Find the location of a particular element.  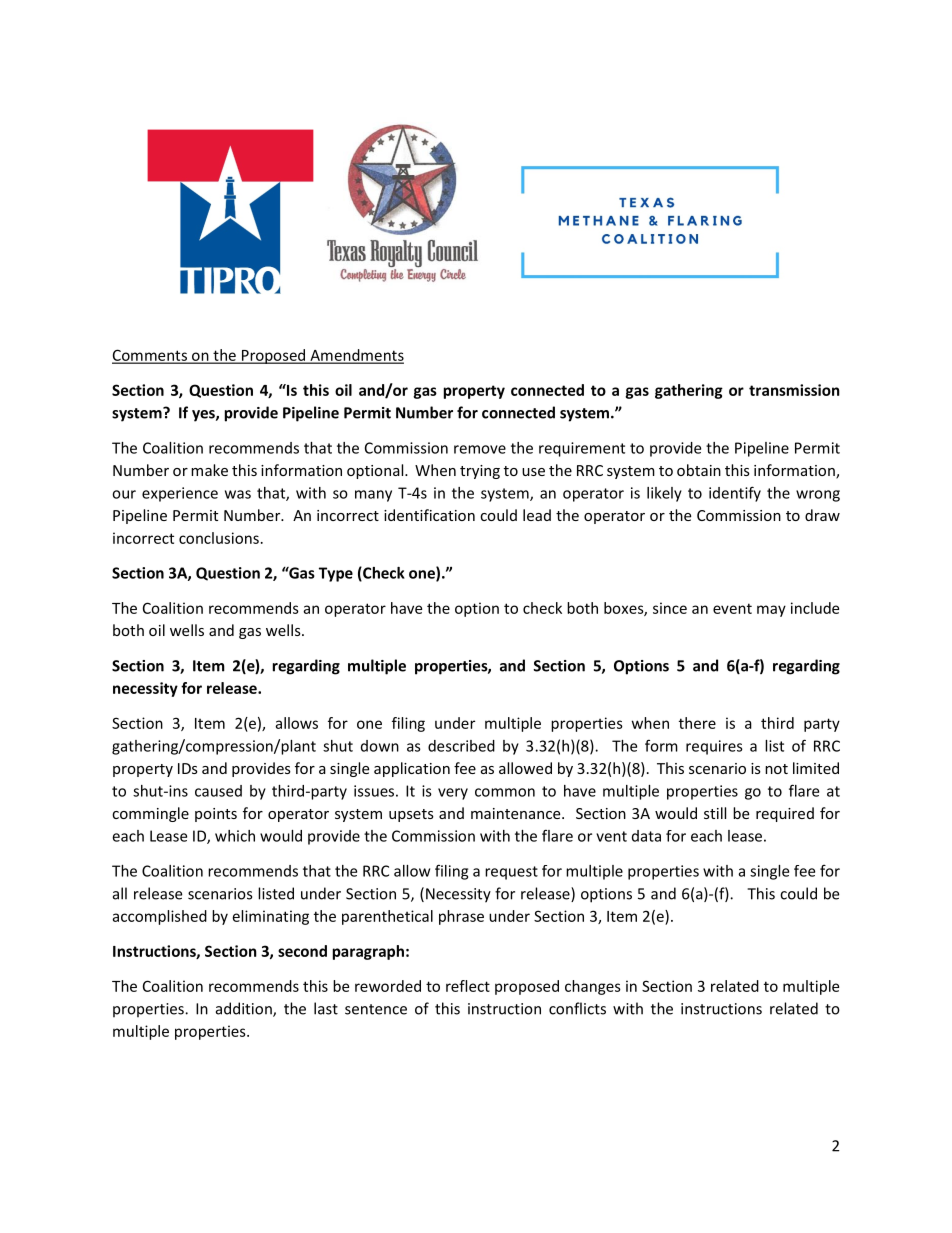

may is located at coordinates (771, 611).
